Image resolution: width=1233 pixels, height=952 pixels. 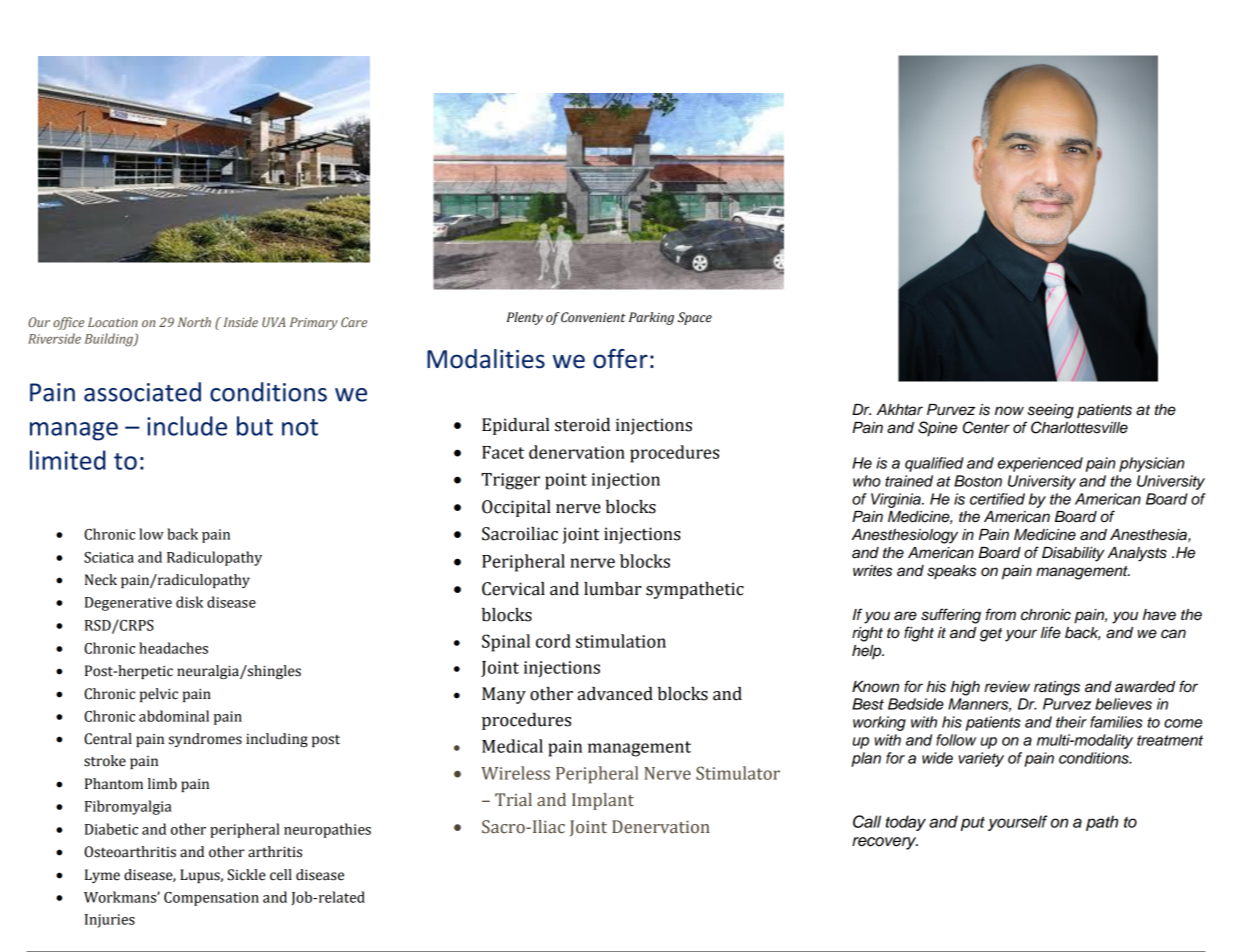 I want to click on Occipital, so click(x=516, y=508).
